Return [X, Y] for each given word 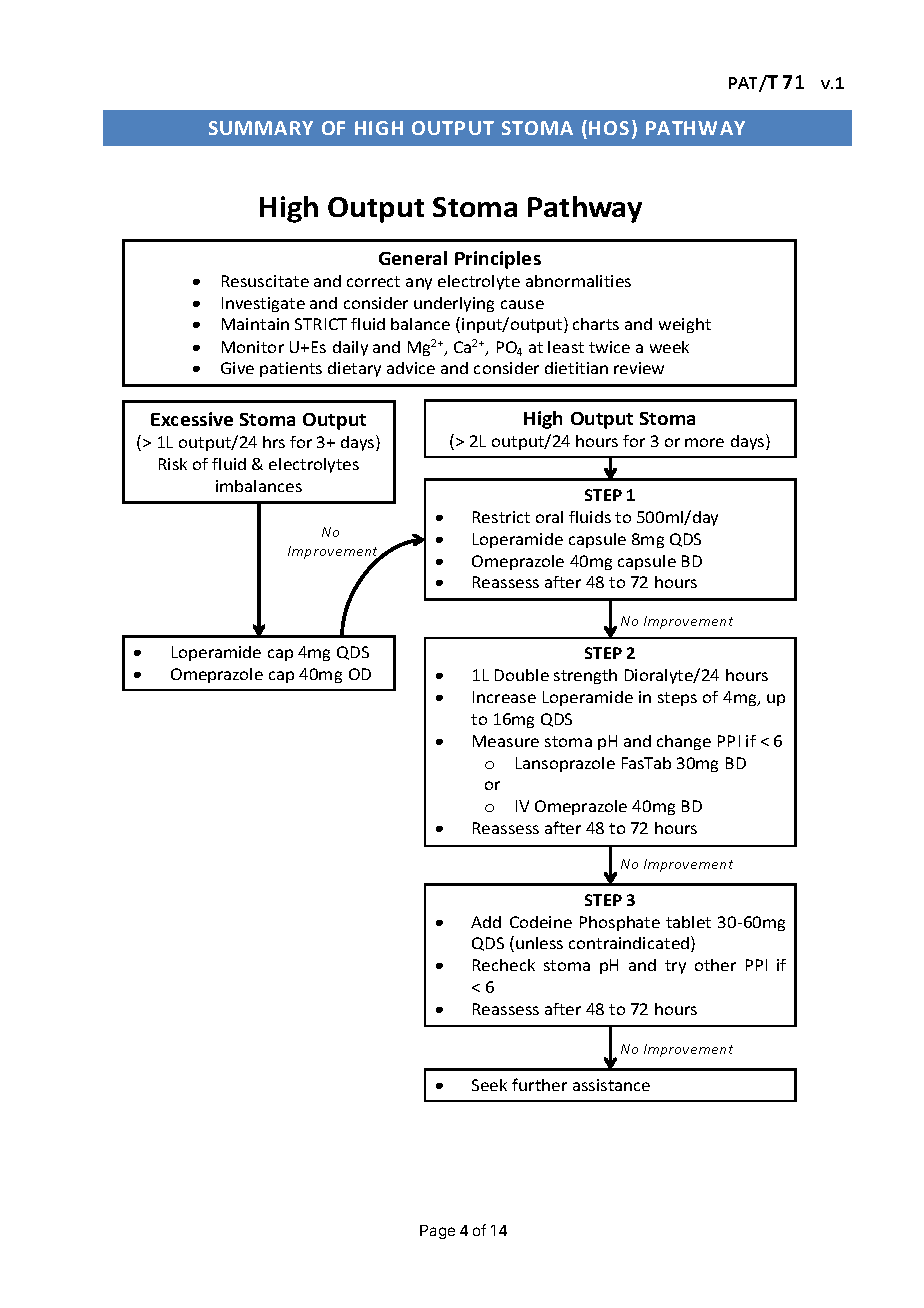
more [704, 442]
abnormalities [578, 281]
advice [411, 368]
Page [437, 1232]
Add [486, 922]
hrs [274, 442]
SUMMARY [261, 128]
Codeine [541, 922]
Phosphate [620, 923]
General [413, 258]
